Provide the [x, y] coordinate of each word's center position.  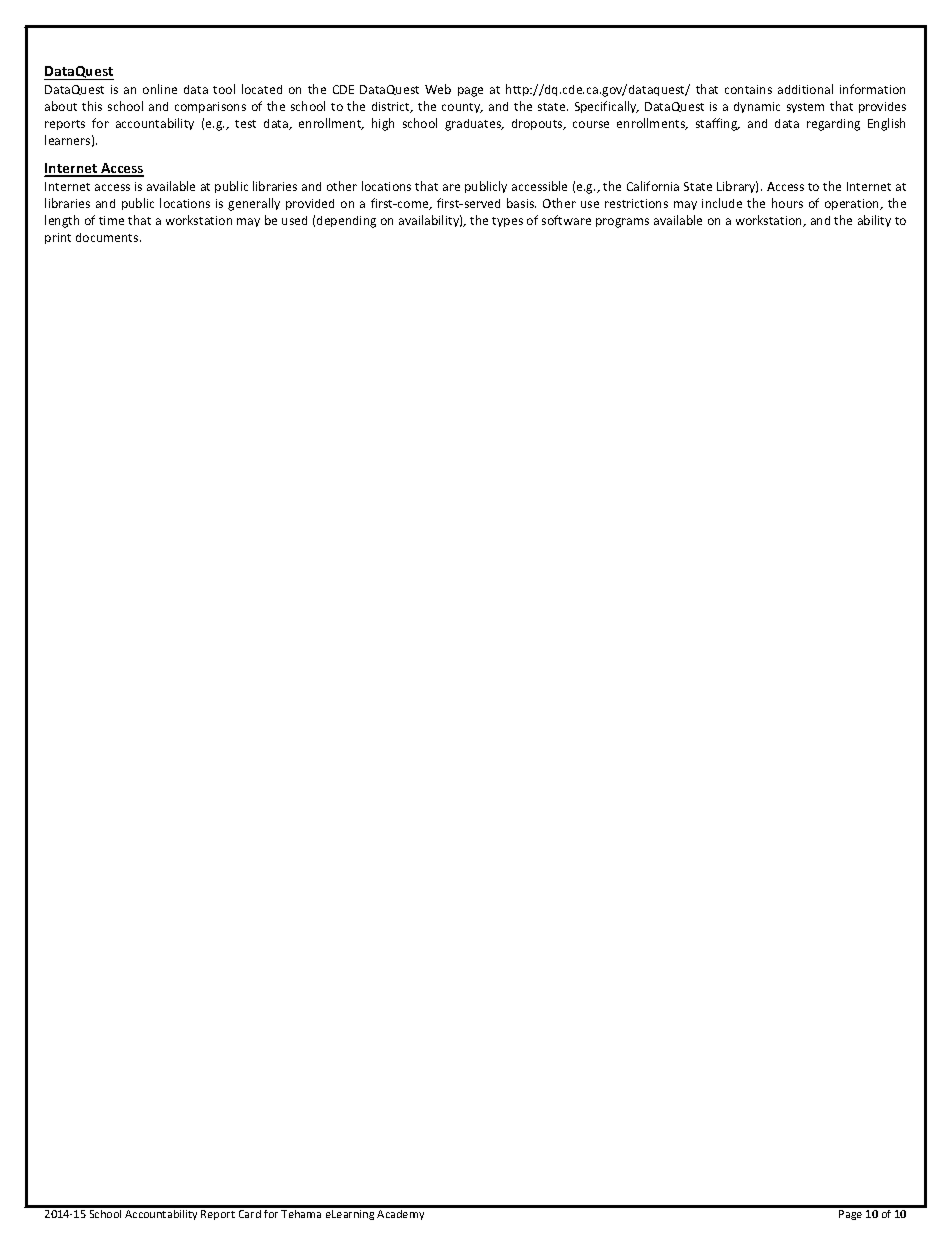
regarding [833, 125]
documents [108, 237]
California [653, 186]
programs [622, 223]
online [160, 89]
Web [438, 89]
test [245, 124]
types [507, 222]
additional [805, 89]
